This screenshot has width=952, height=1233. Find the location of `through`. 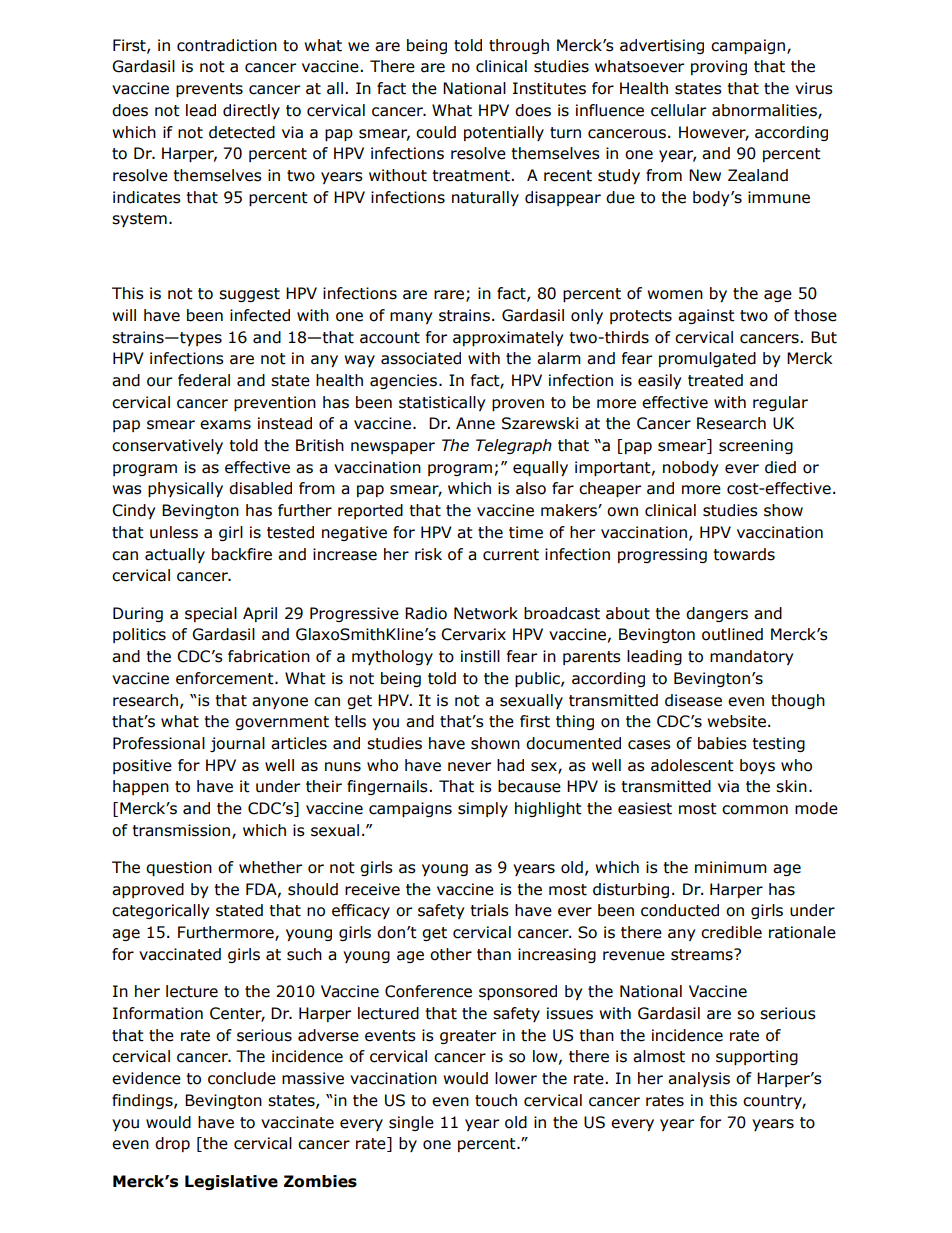

through is located at coordinates (519, 46).
